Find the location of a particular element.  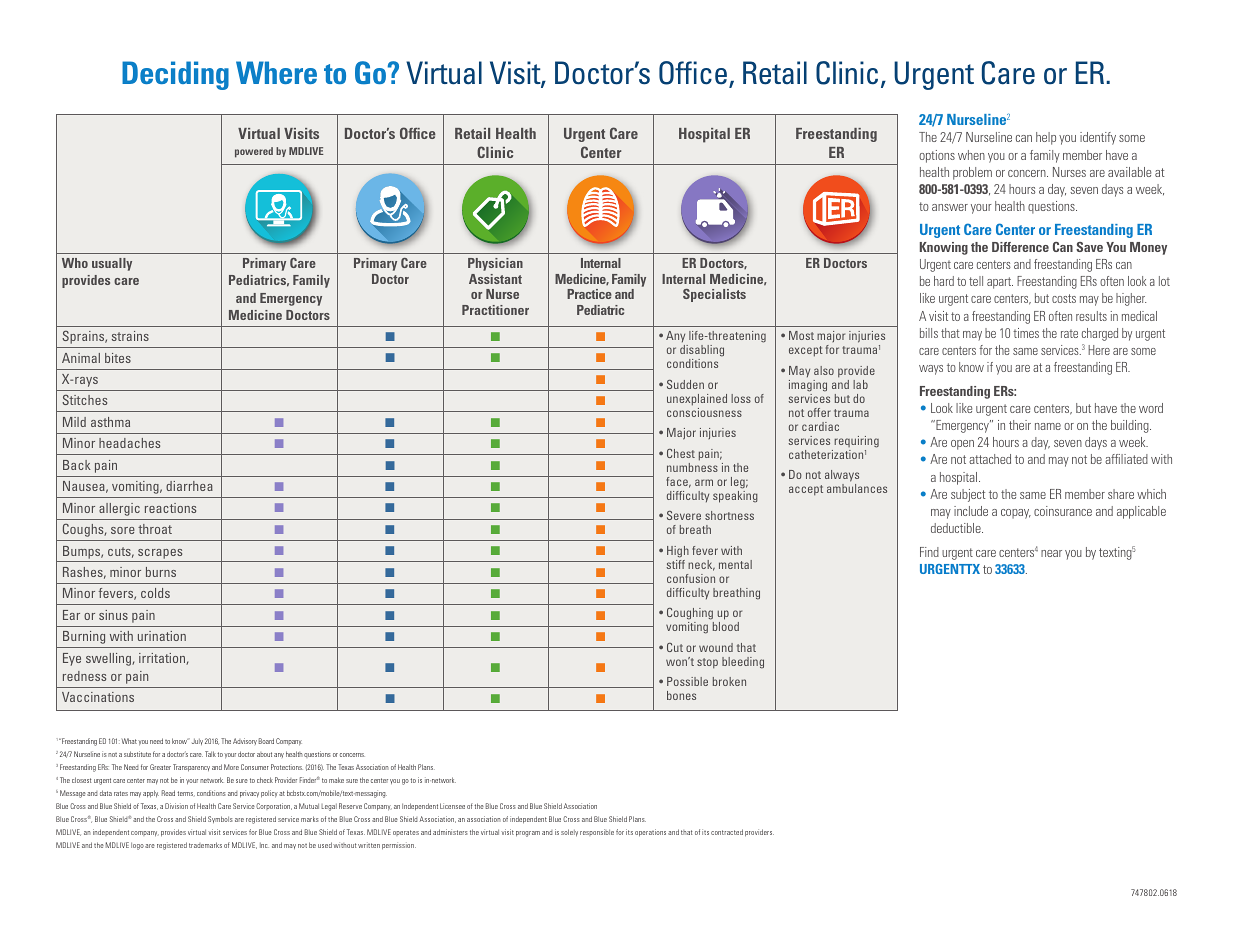

options is located at coordinates (937, 156).
